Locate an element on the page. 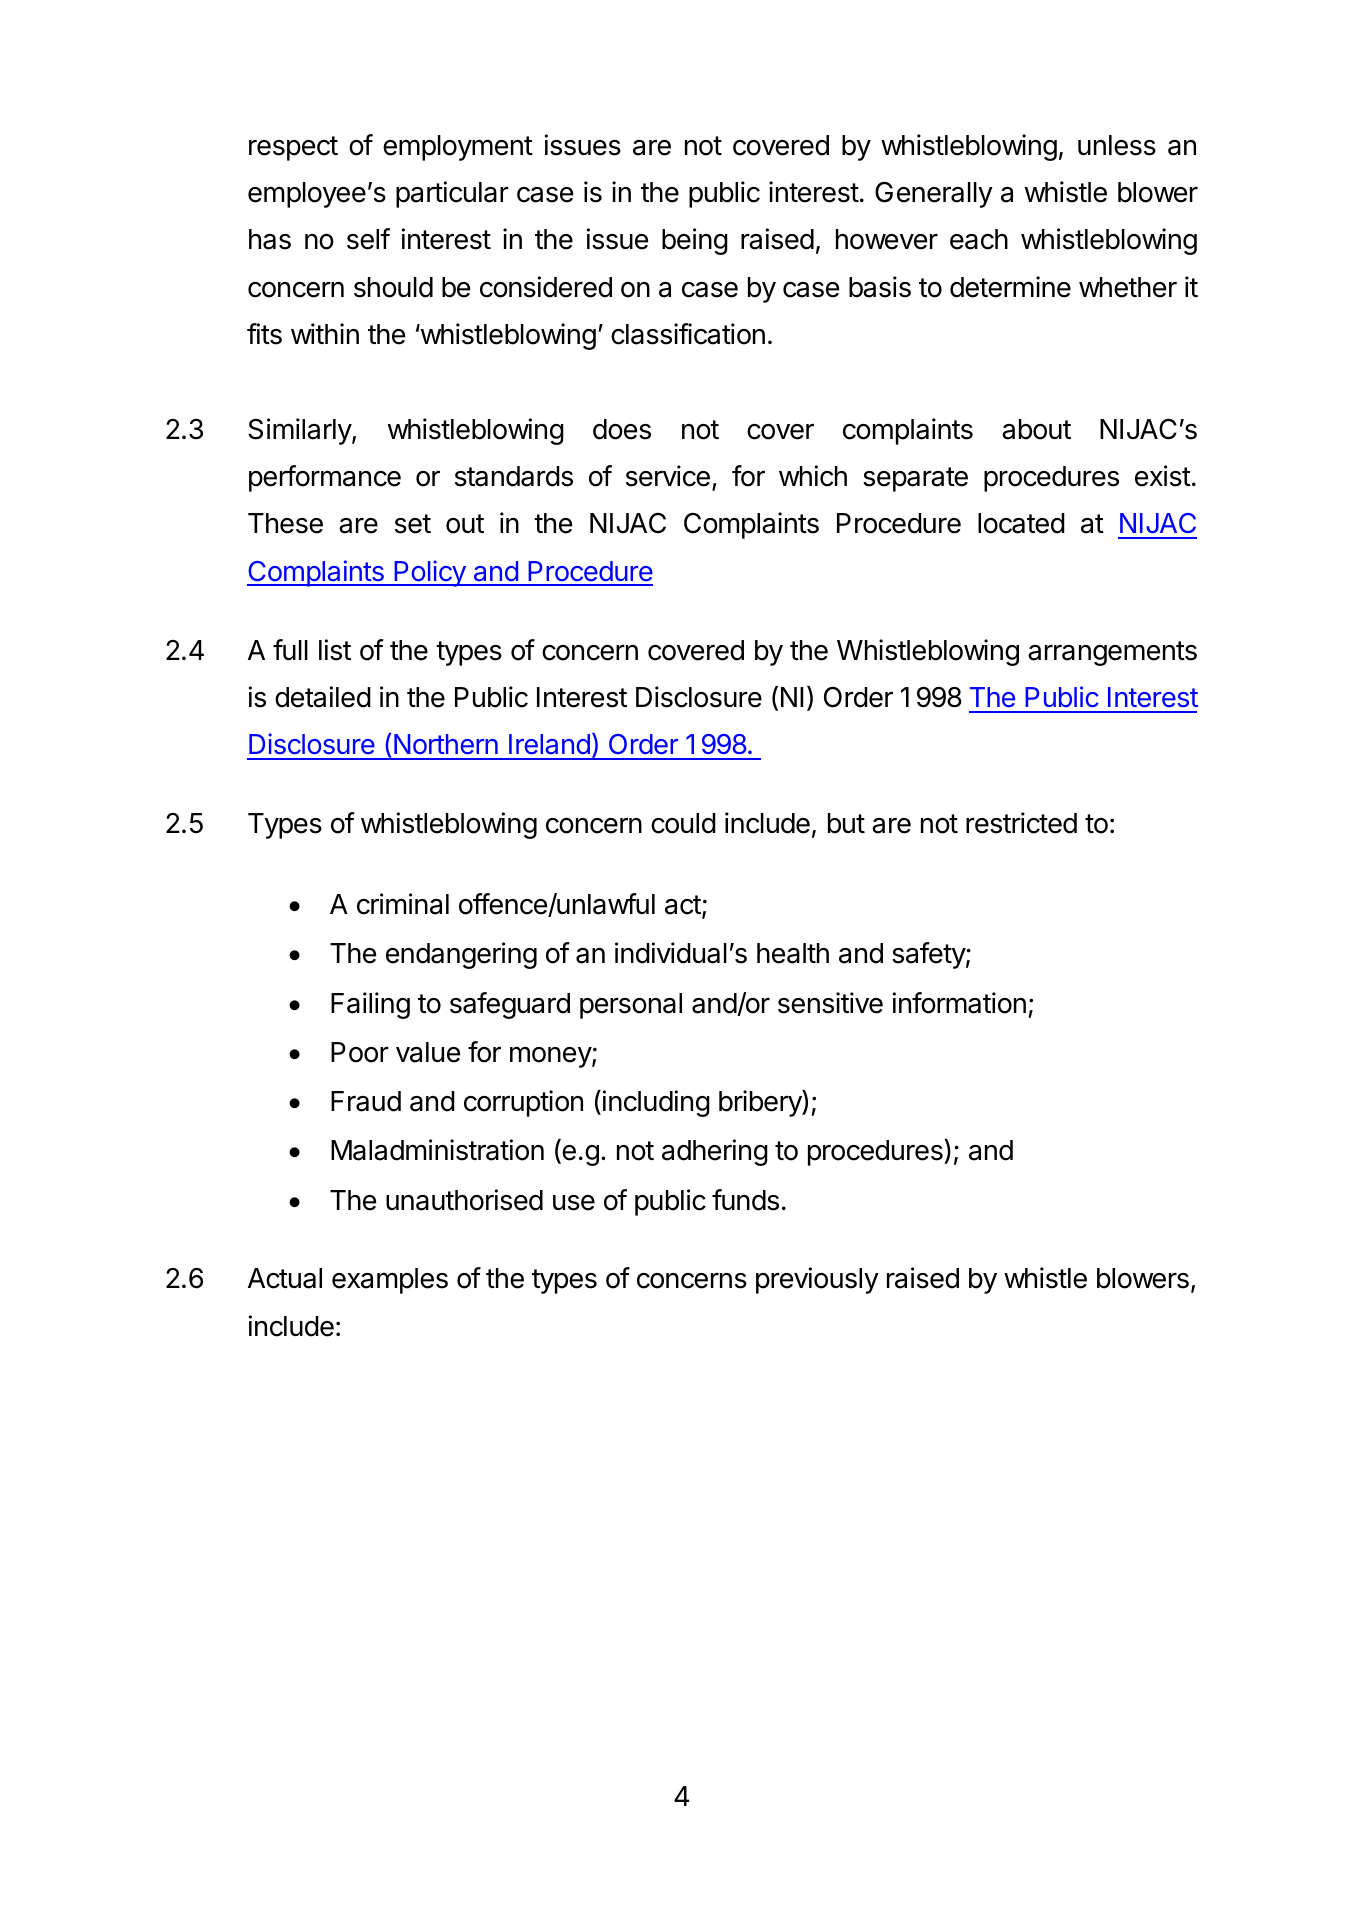  detailed is located at coordinates (323, 697).
